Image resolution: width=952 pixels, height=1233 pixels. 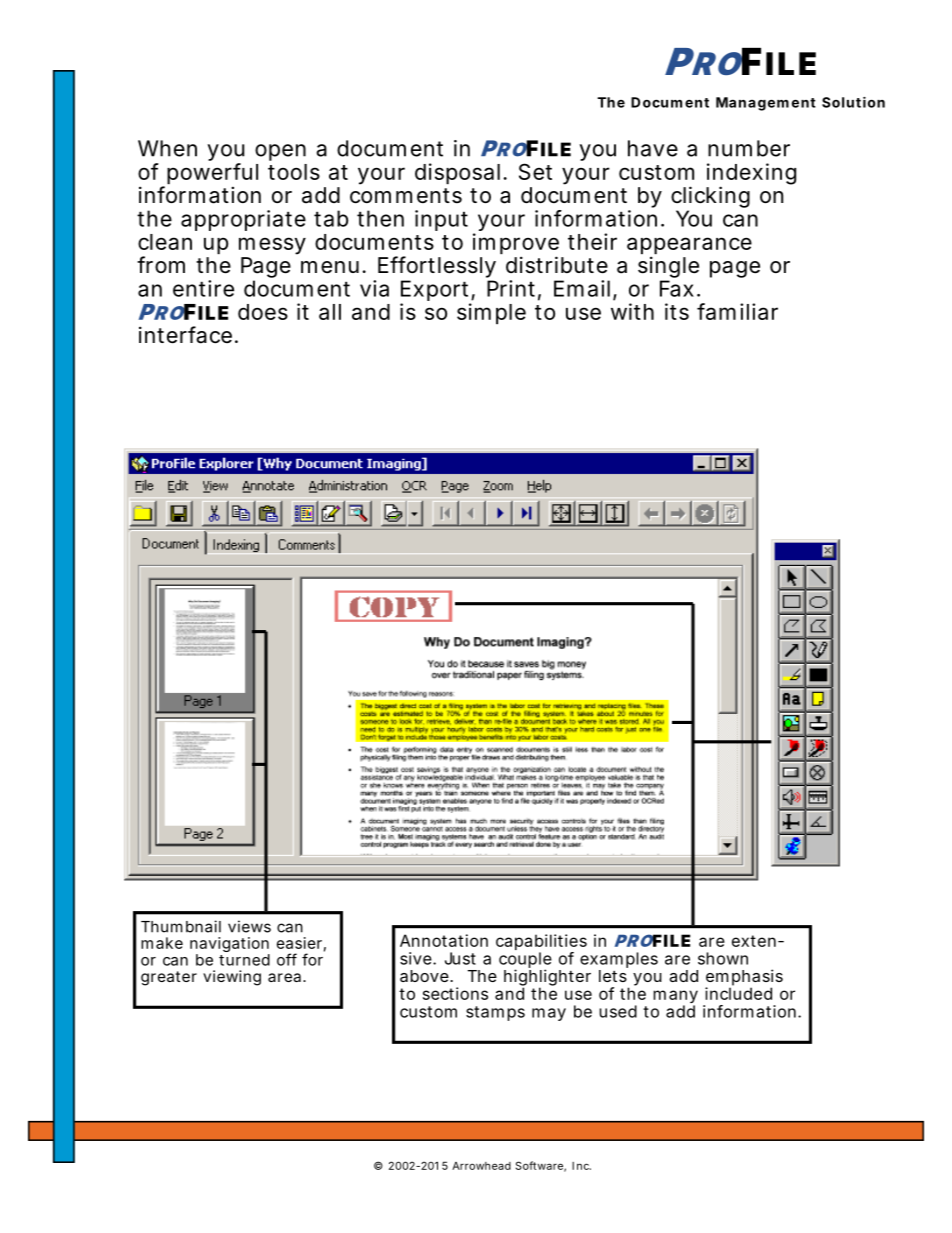 I want to click on familiar, so click(x=737, y=311).
